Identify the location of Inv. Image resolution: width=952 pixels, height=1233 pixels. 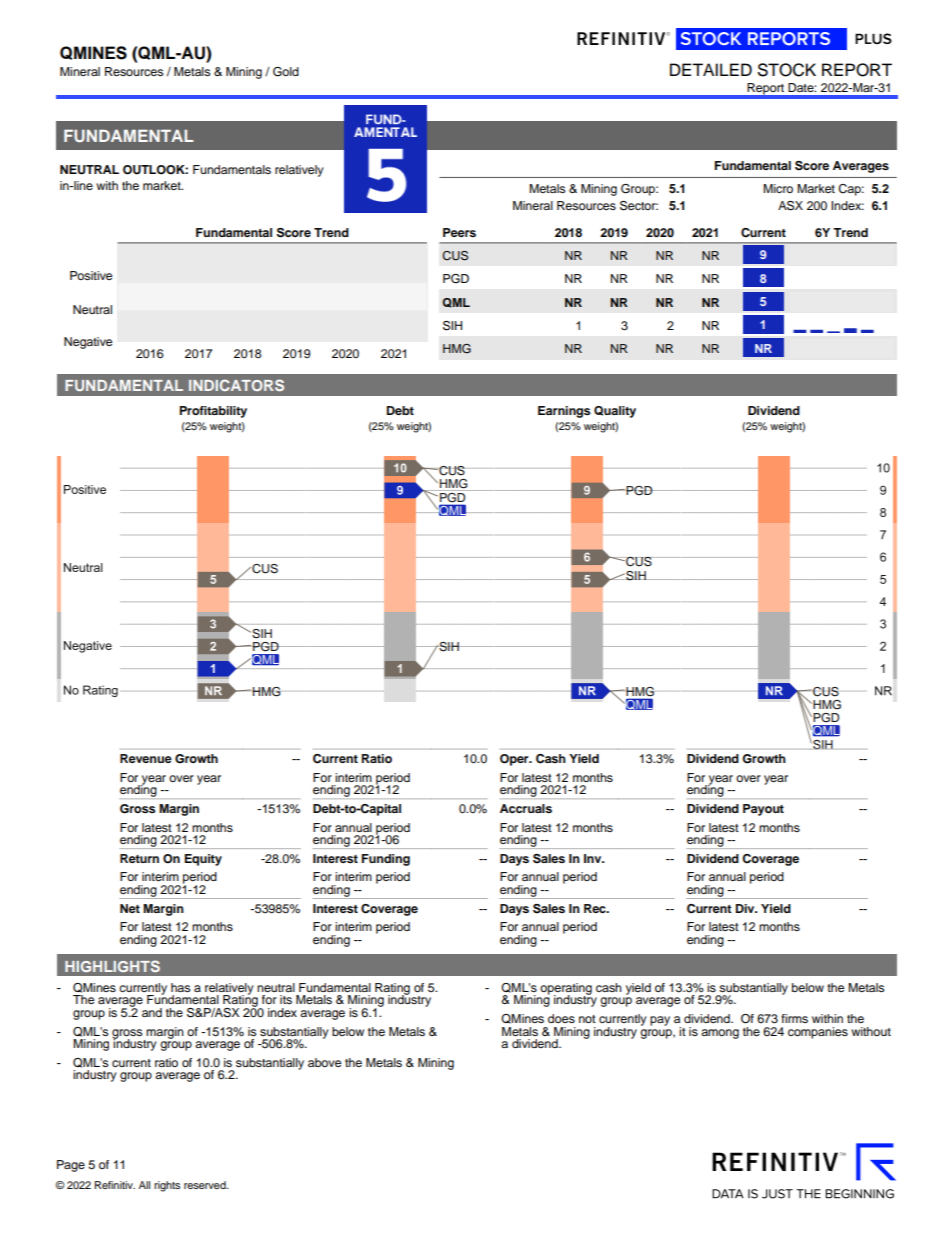
(594, 858).
